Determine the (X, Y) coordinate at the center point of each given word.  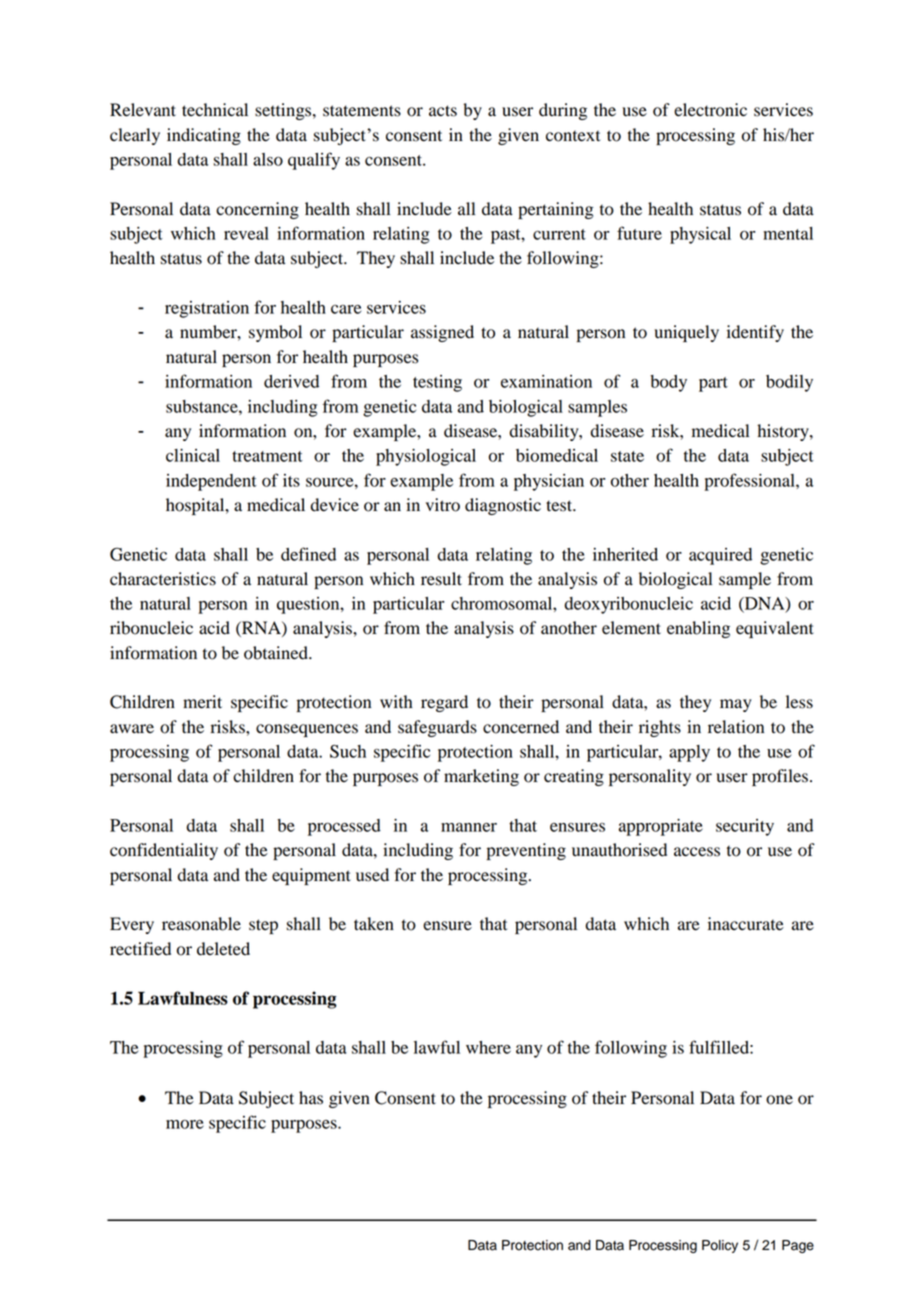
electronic (710, 110)
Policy (720, 1246)
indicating (204, 136)
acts (443, 111)
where (488, 1047)
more (185, 1124)
